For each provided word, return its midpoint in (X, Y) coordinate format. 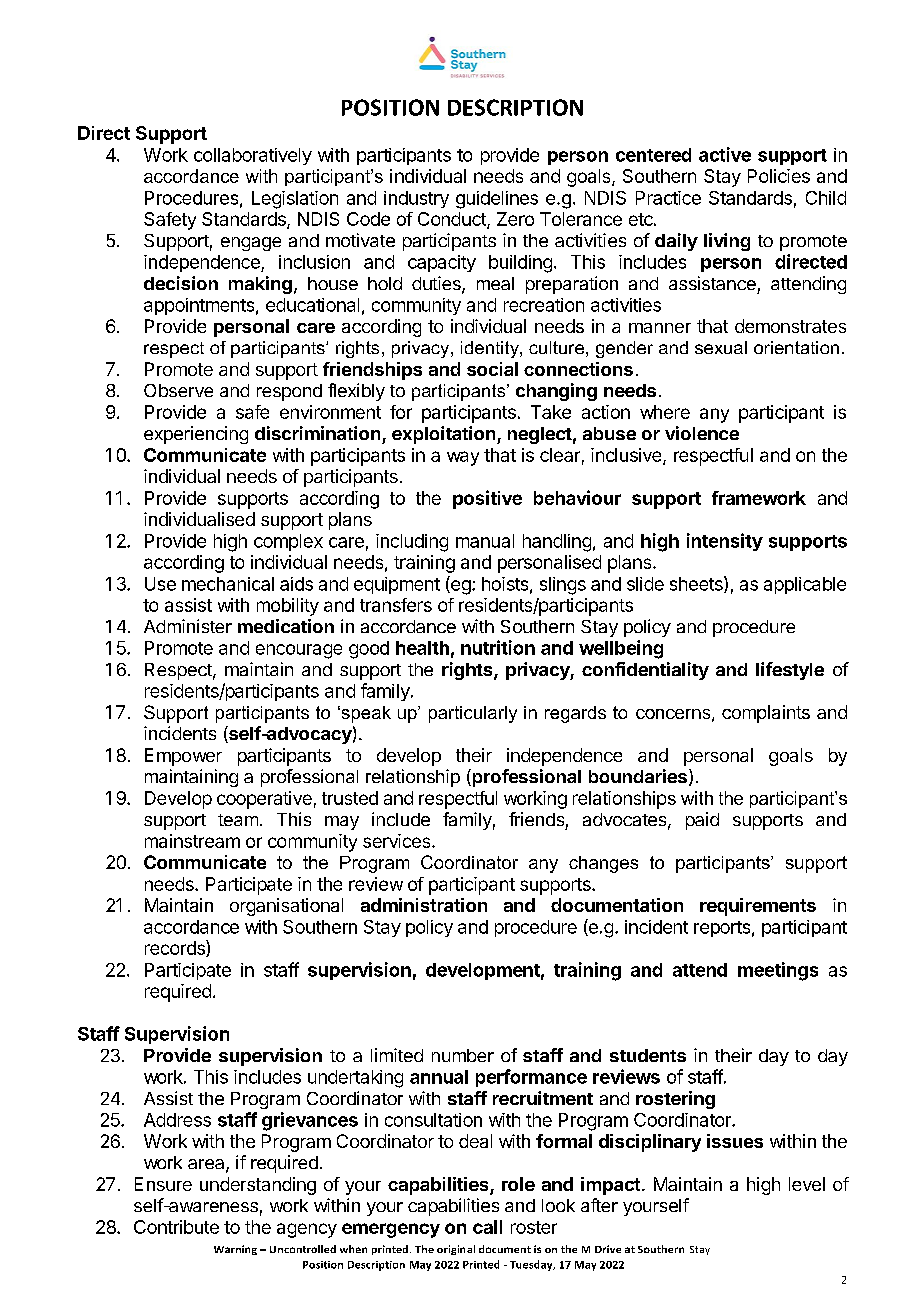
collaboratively (253, 156)
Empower (183, 757)
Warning (235, 1250)
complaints (766, 714)
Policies (779, 176)
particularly (473, 714)
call (487, 1227)
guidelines (497, 200)
